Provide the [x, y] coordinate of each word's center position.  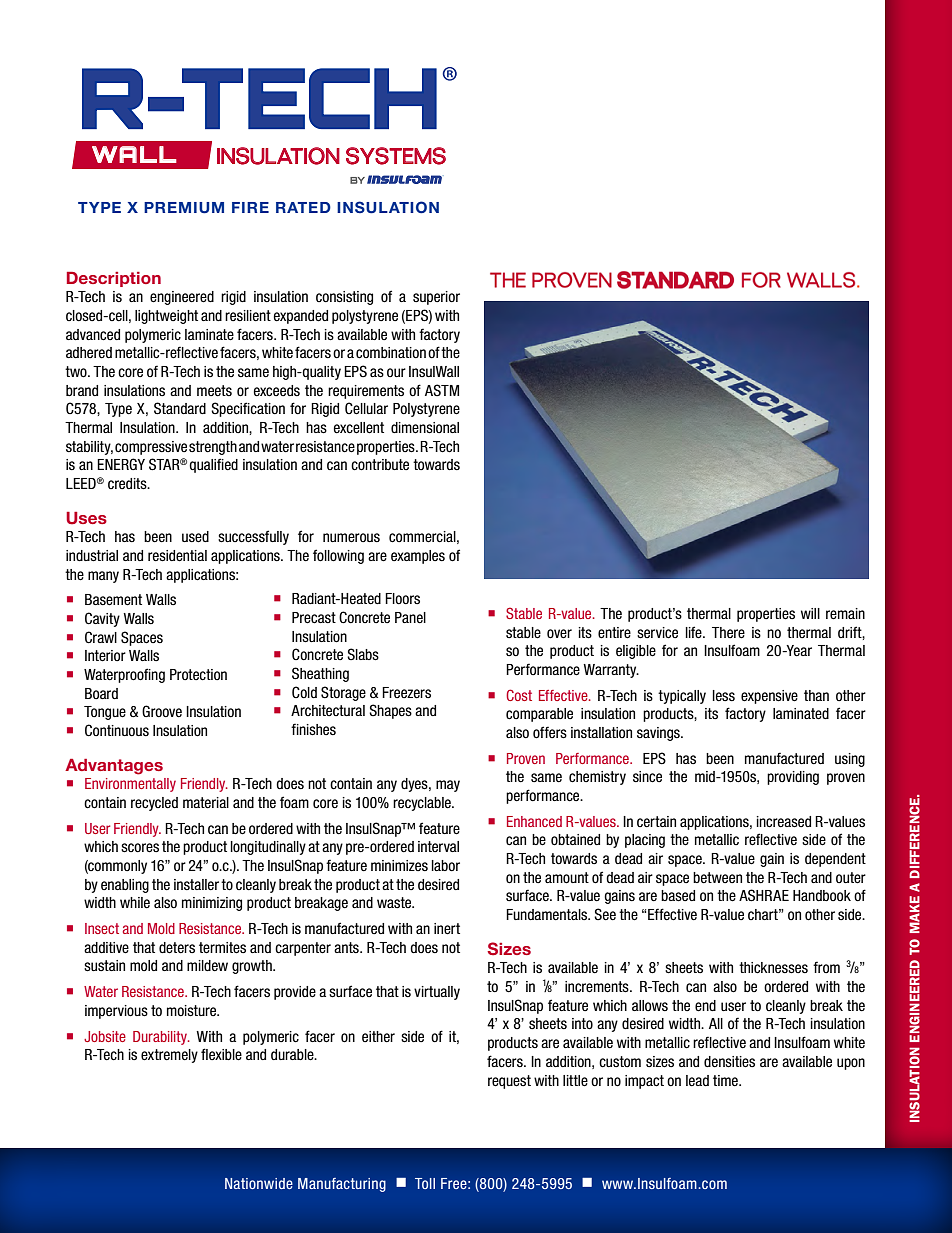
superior [436, 298]
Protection [198, 675]
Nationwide [259, 1183]
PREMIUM [184, 208]
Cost [519, 695]
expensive [769, 697]
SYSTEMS [396, 156]
